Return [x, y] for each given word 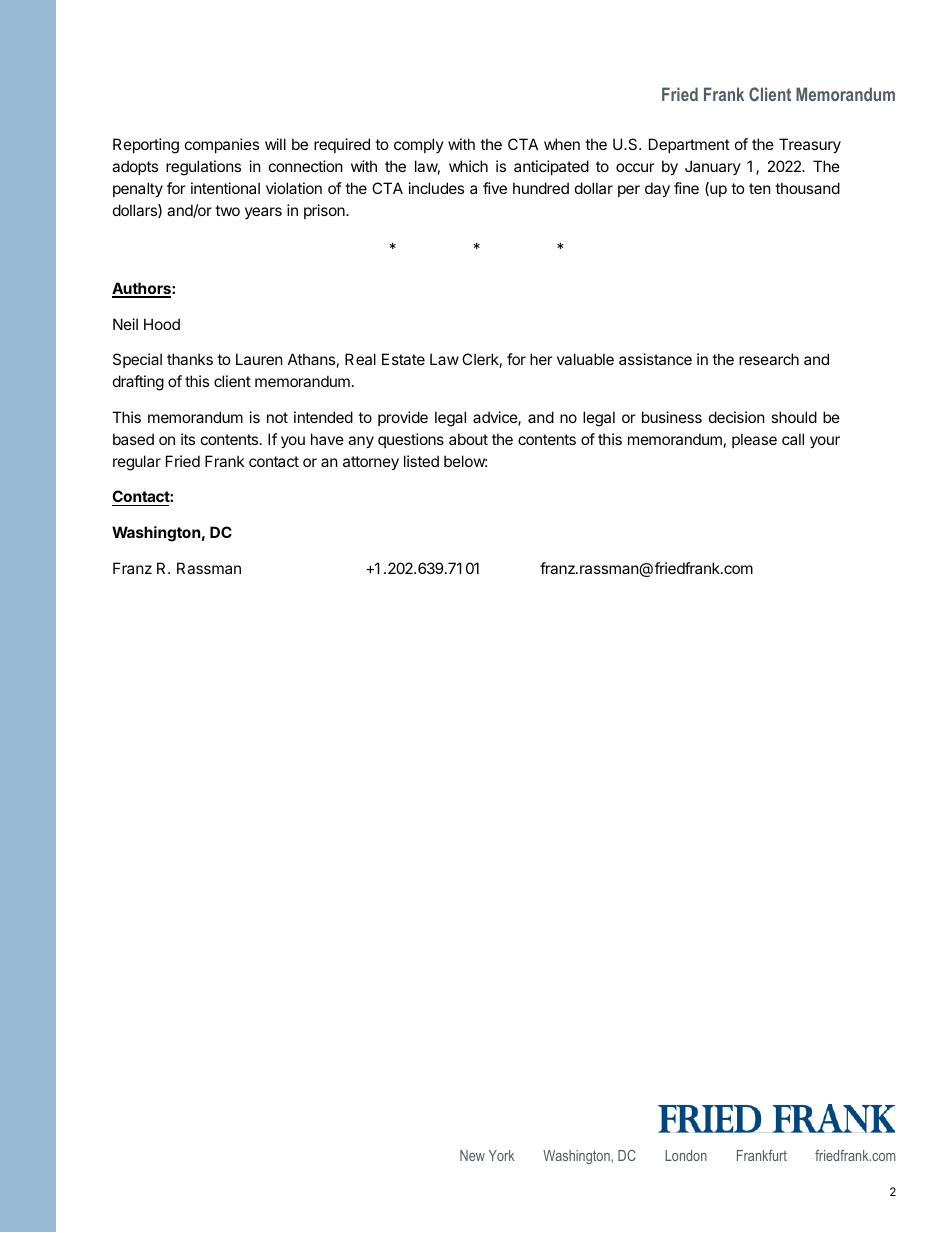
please [754, 440]
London [686, 1155]
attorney [371, 463]
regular [137, 463]
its [188, 439]
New [472, 1155]
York [501, 1155]
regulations [203, 168]
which [468, 166]
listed [421, 461]
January [713, 167]
